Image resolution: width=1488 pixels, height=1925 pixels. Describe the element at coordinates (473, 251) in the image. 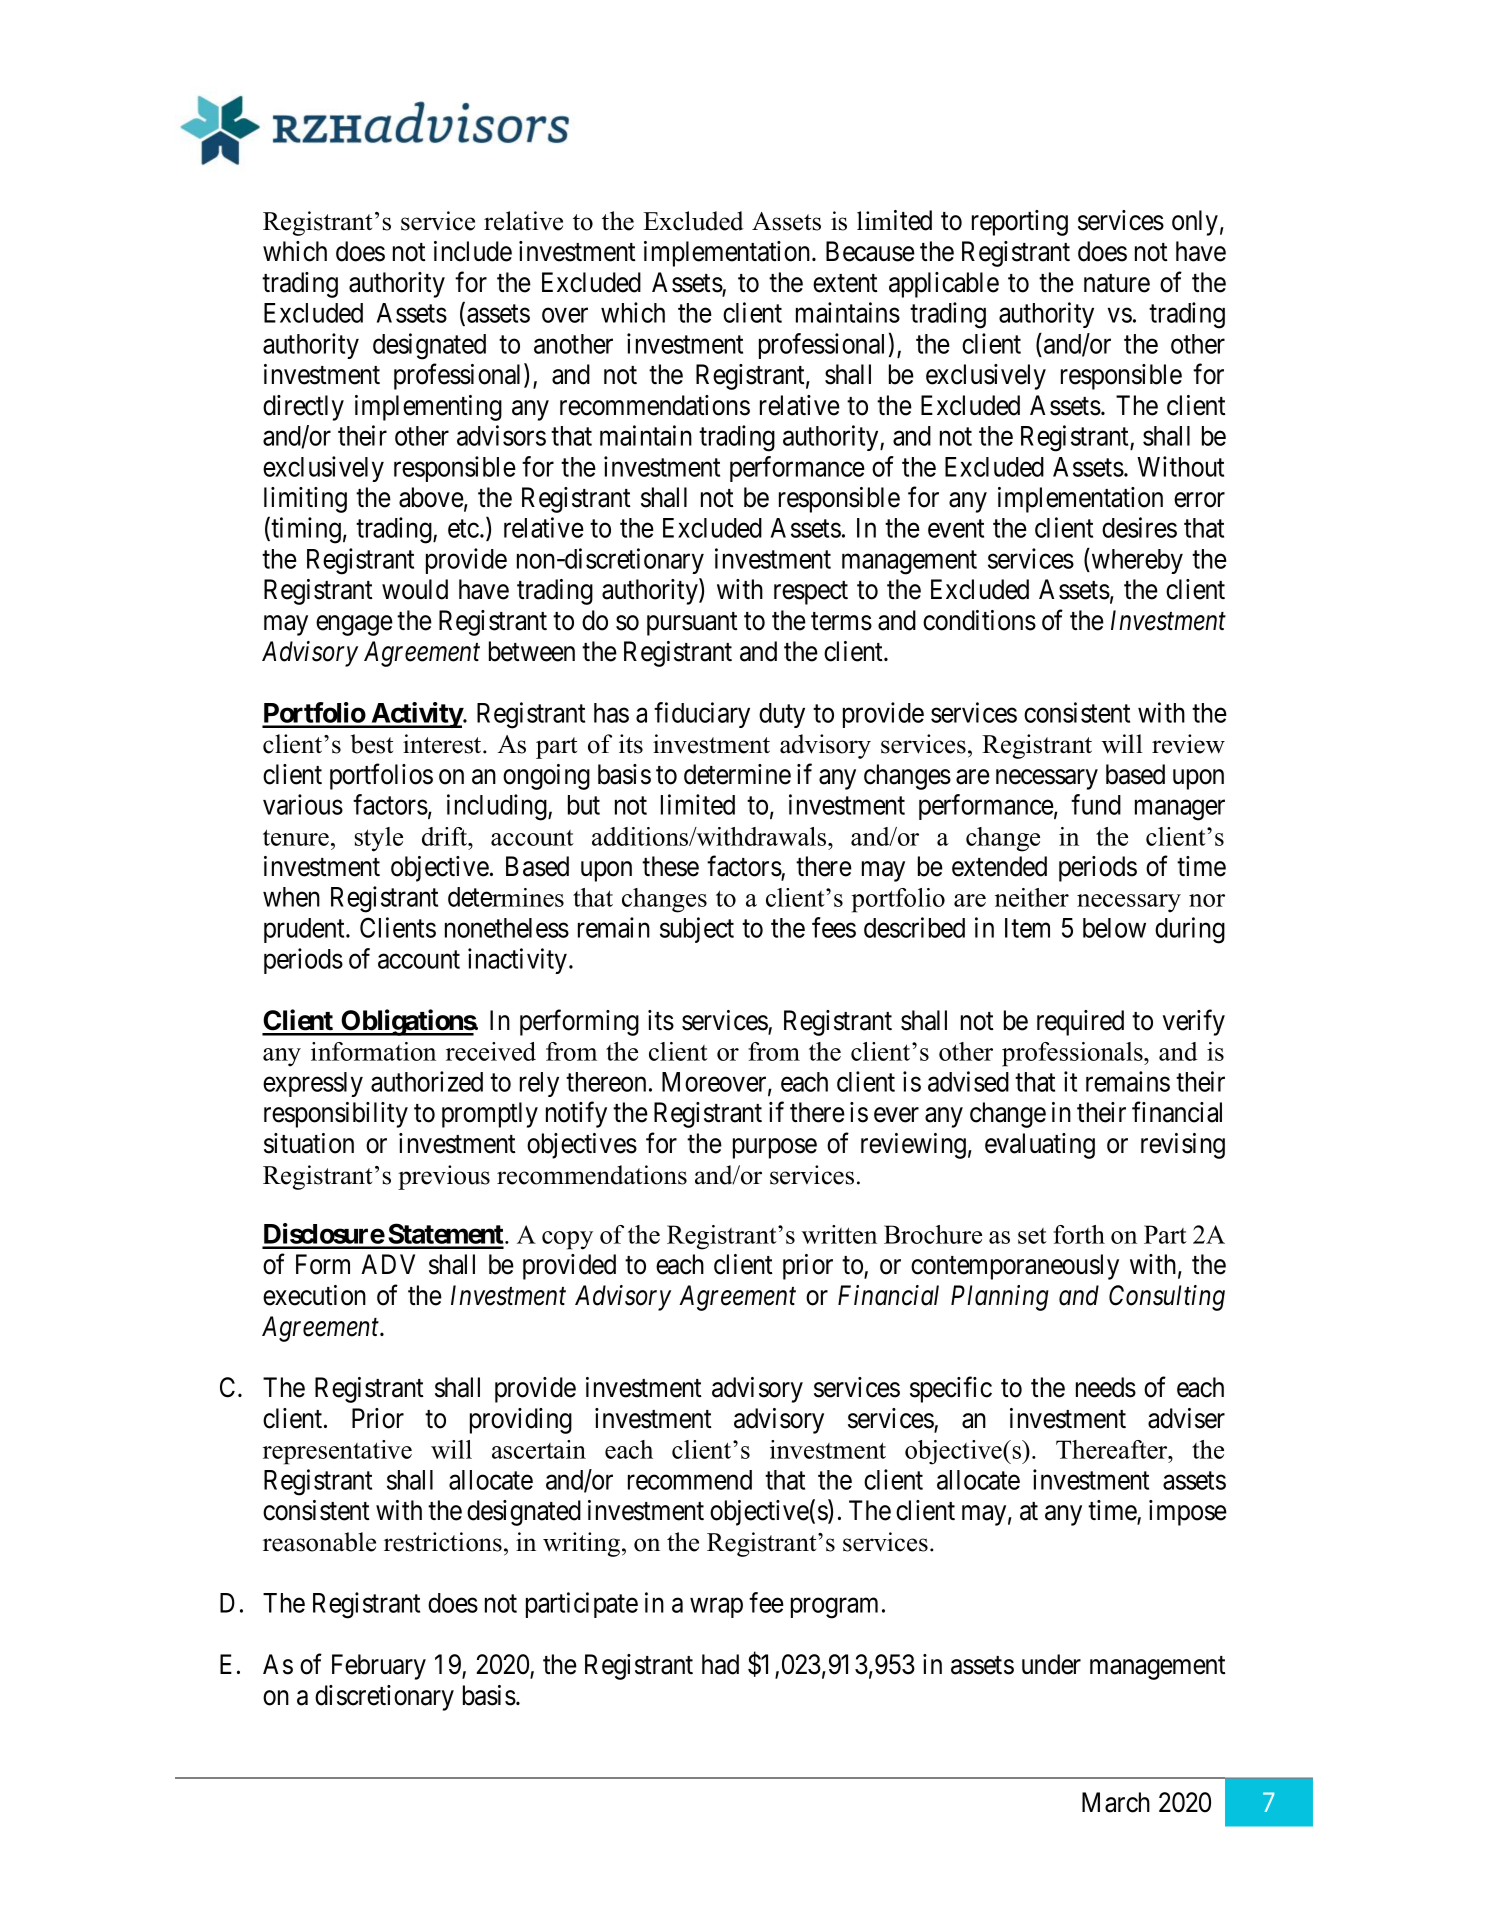

I see `include` at that location.
